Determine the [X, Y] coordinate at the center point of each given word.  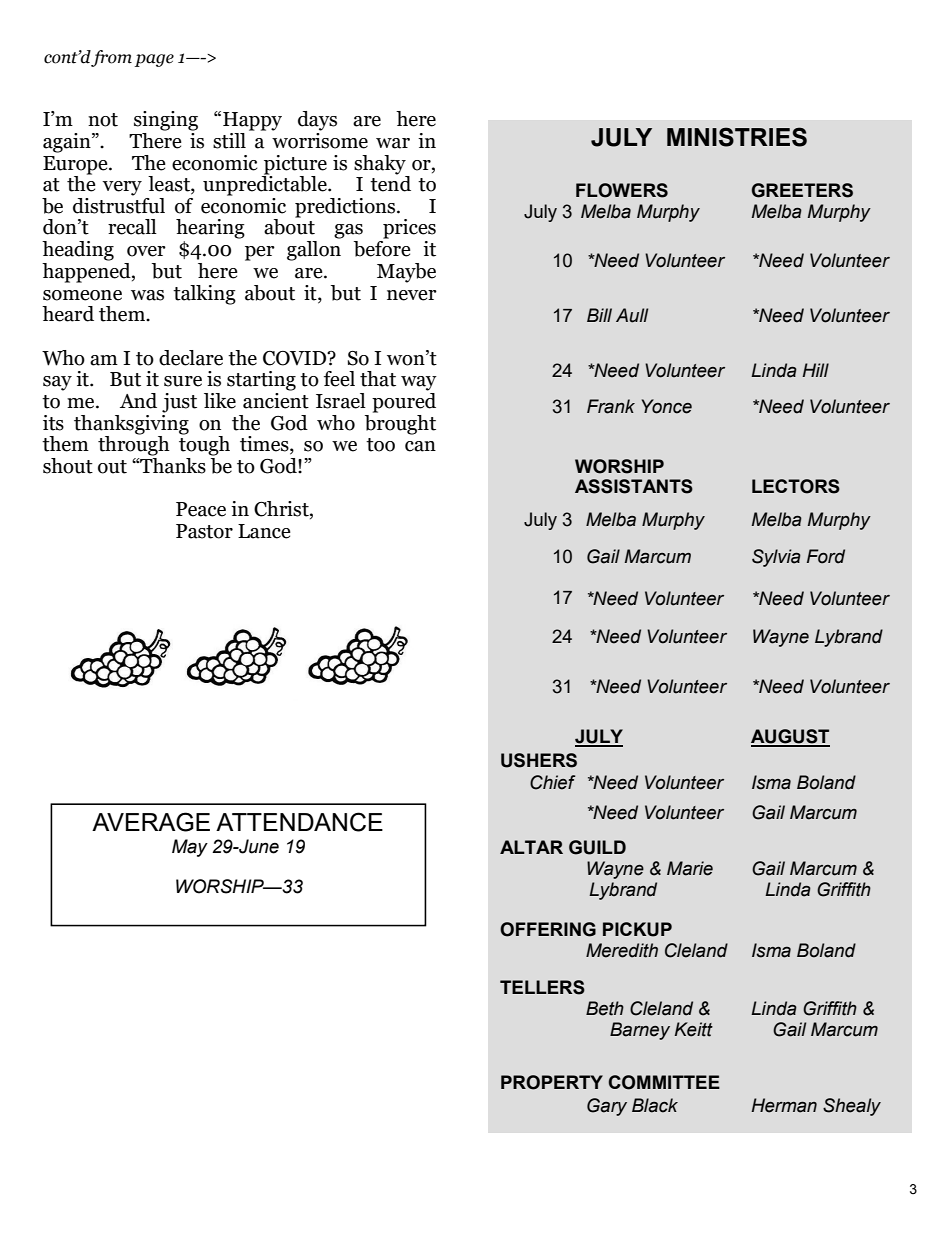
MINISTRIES [737, 137]
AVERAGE [151, 822]
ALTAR [531, 847]
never [412, 295]
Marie [690, 868]
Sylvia [776, 558]
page [154, 60]
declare [191, 358]
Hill [815, 370]
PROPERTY [552, 1082]
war [393, 143]
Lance [264, 531]
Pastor [204, 531]
